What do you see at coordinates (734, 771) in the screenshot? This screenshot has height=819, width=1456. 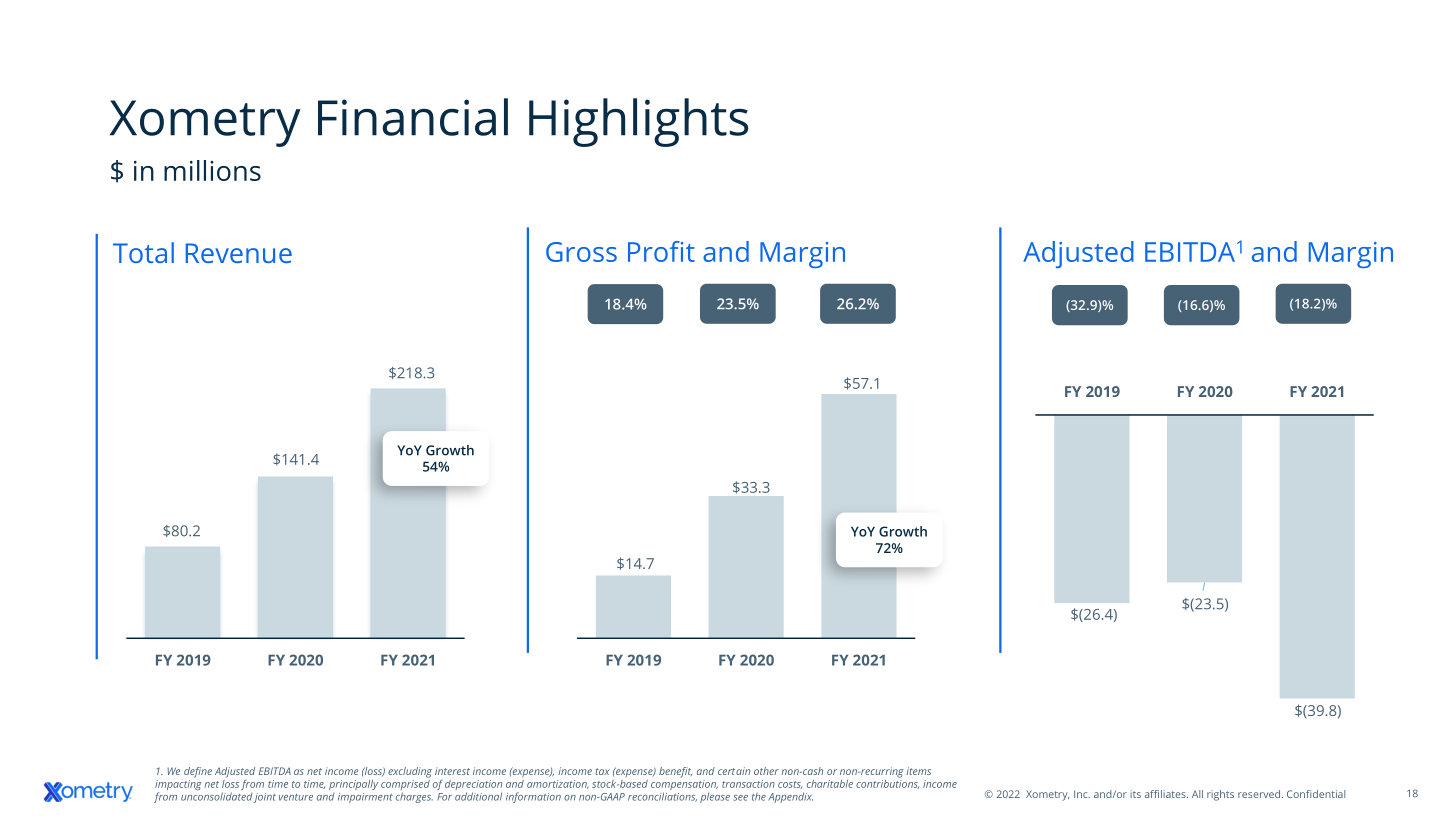 I see `certain` at bounding box center [734, 771].
